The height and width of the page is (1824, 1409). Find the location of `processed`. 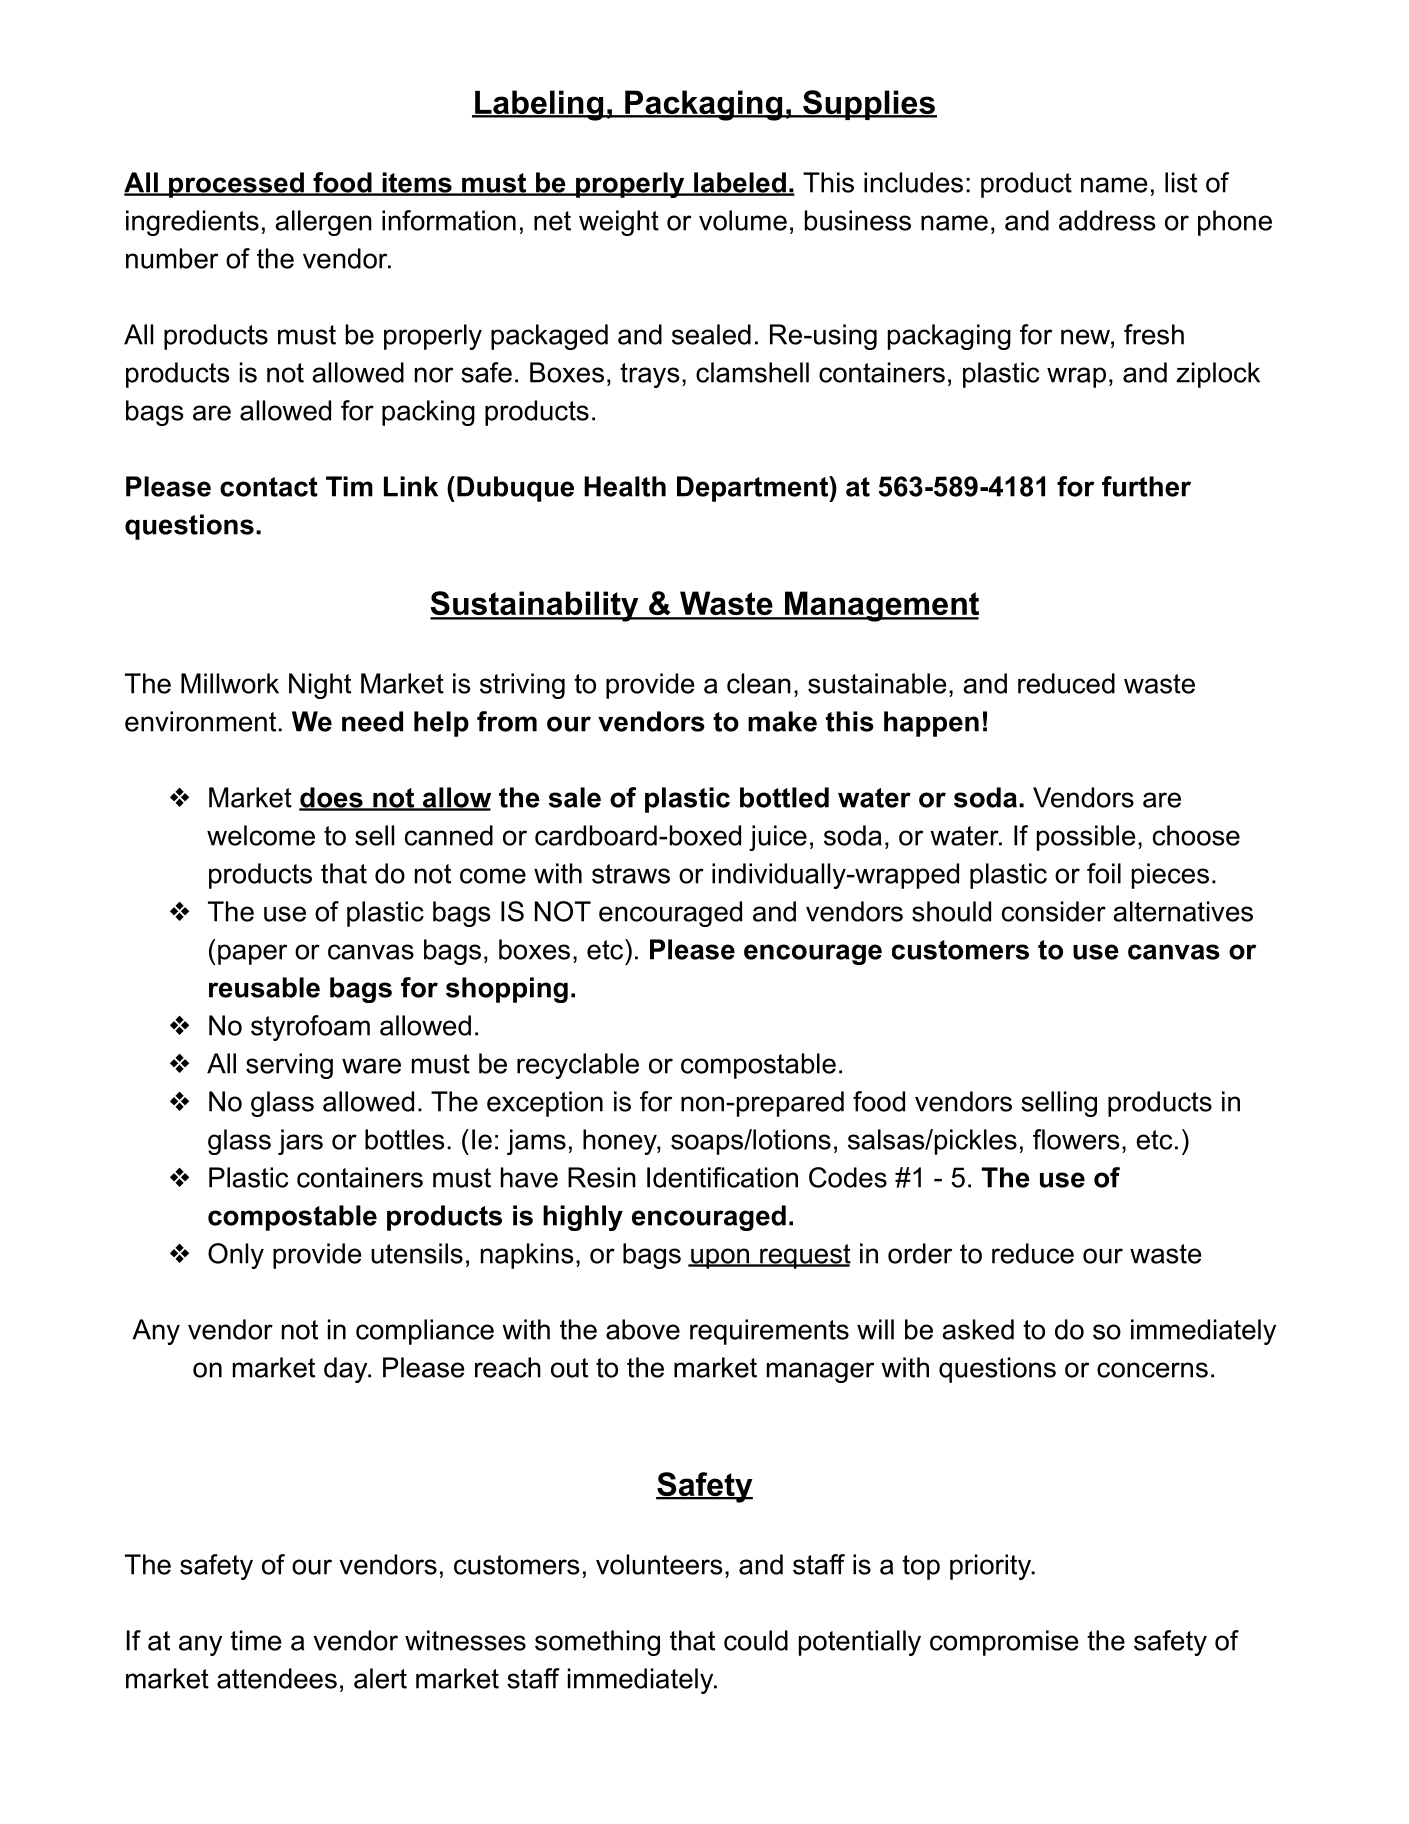

processed is located at coordinates (236, 185).
